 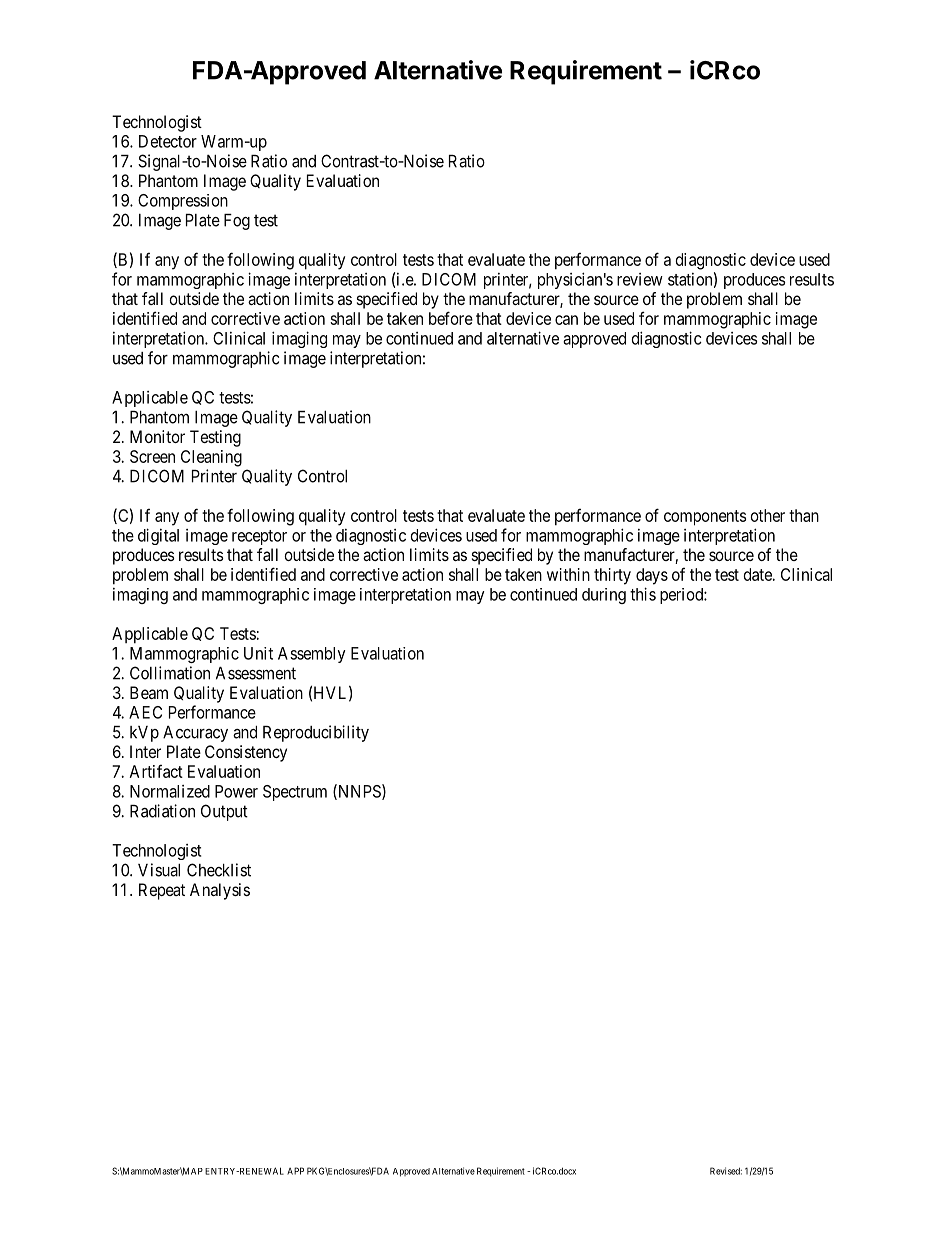 What do you see at coordinates (258, 653) in the screenshot?
I see `Unit` at bounding box center [258, 653].
